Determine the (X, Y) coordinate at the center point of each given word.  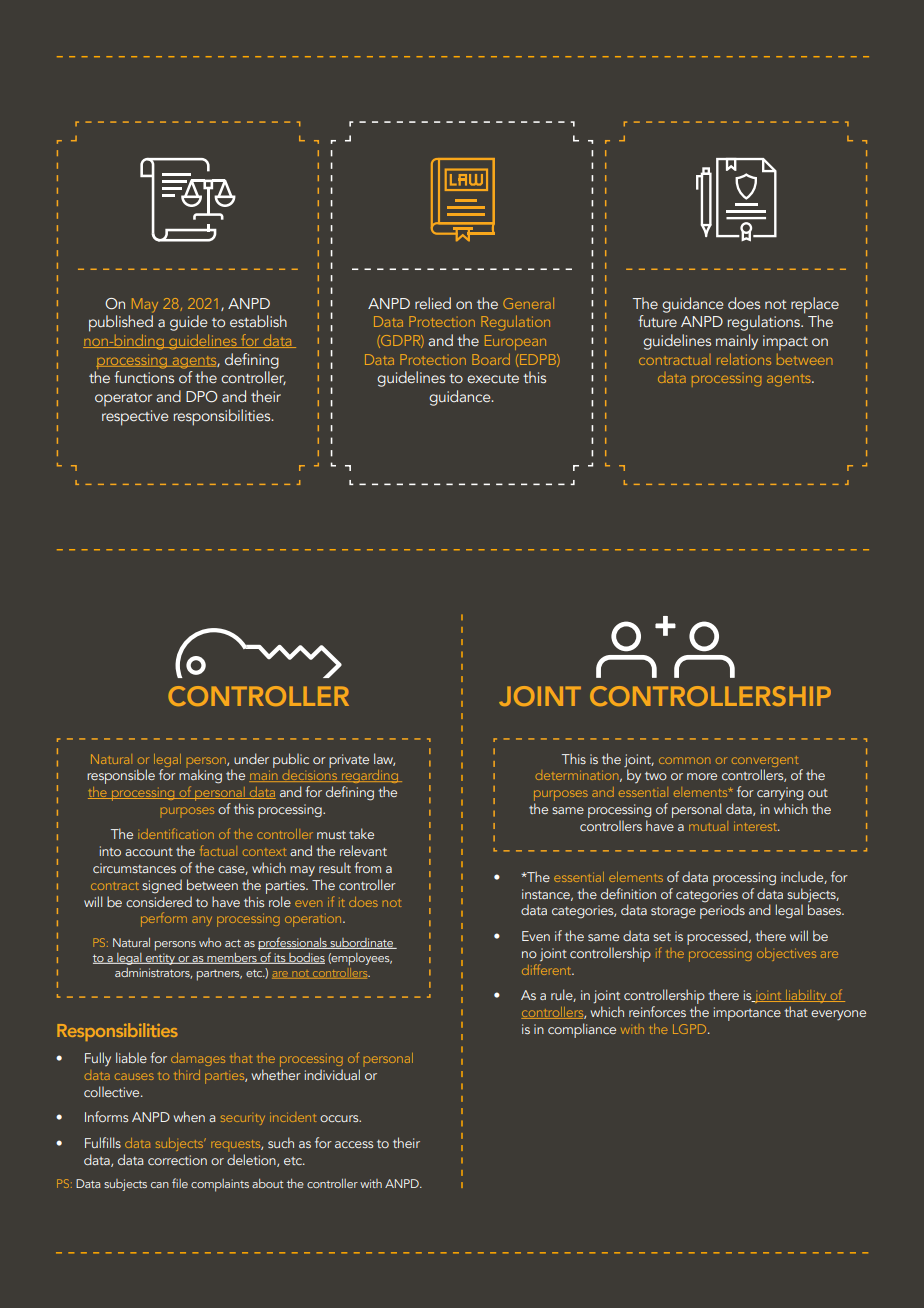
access (354, 1144)
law (384, 759)
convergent (765, 761)
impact (785, 342)
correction (177, 1160)
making (200, 776)
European (515, 342)
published (121, 323)
